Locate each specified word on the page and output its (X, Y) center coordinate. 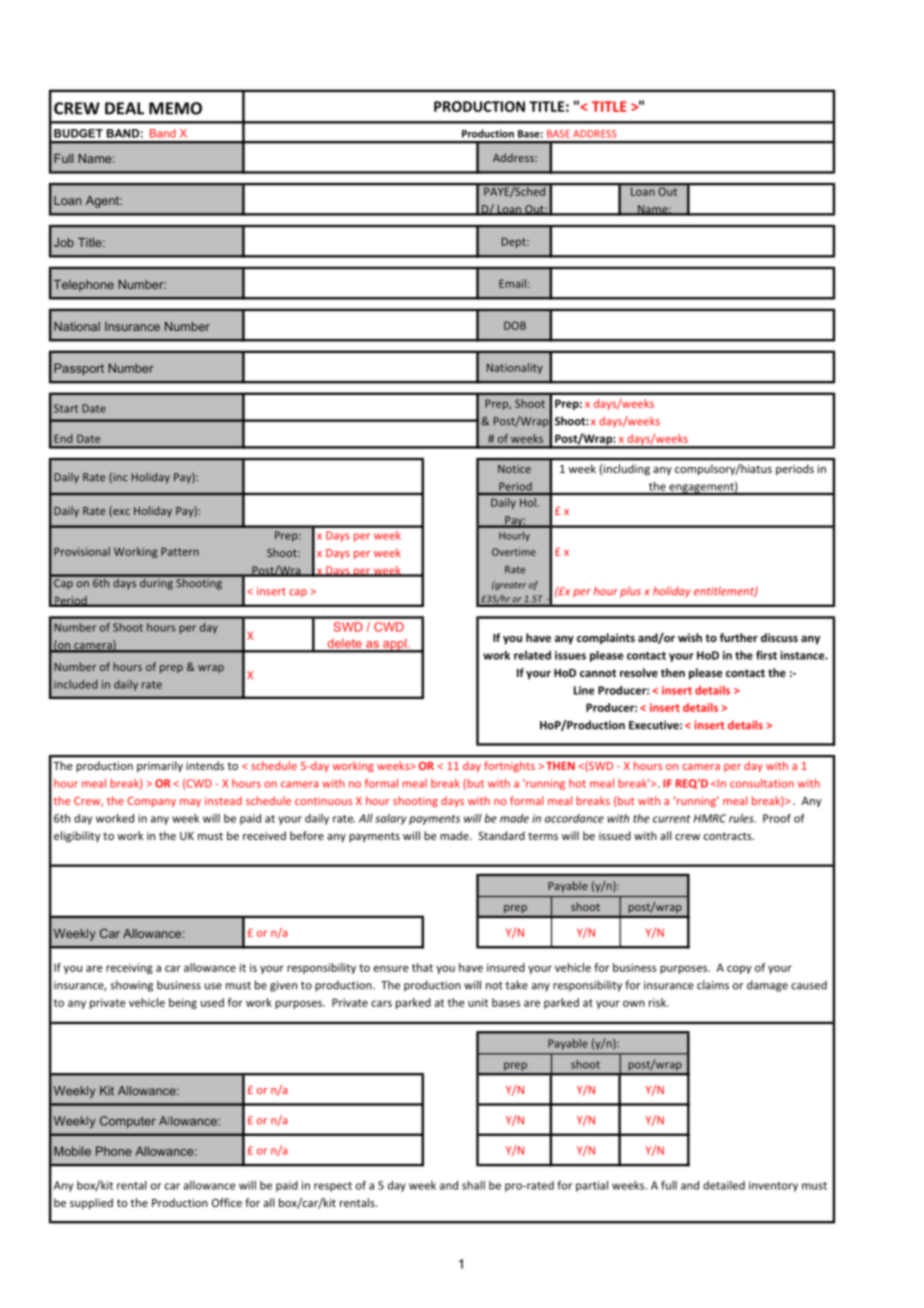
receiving (129, 968)
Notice (514, 469)
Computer (128, 1122)
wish (690, 637)
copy (739, 969)
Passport (79, 369)
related (532, 655)
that (422, 967)
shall (473, 1185)
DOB (515, 325)
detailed (724, 1185)
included (76, 684)
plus (630, 592)
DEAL (124, 108)
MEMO (175, 108)
